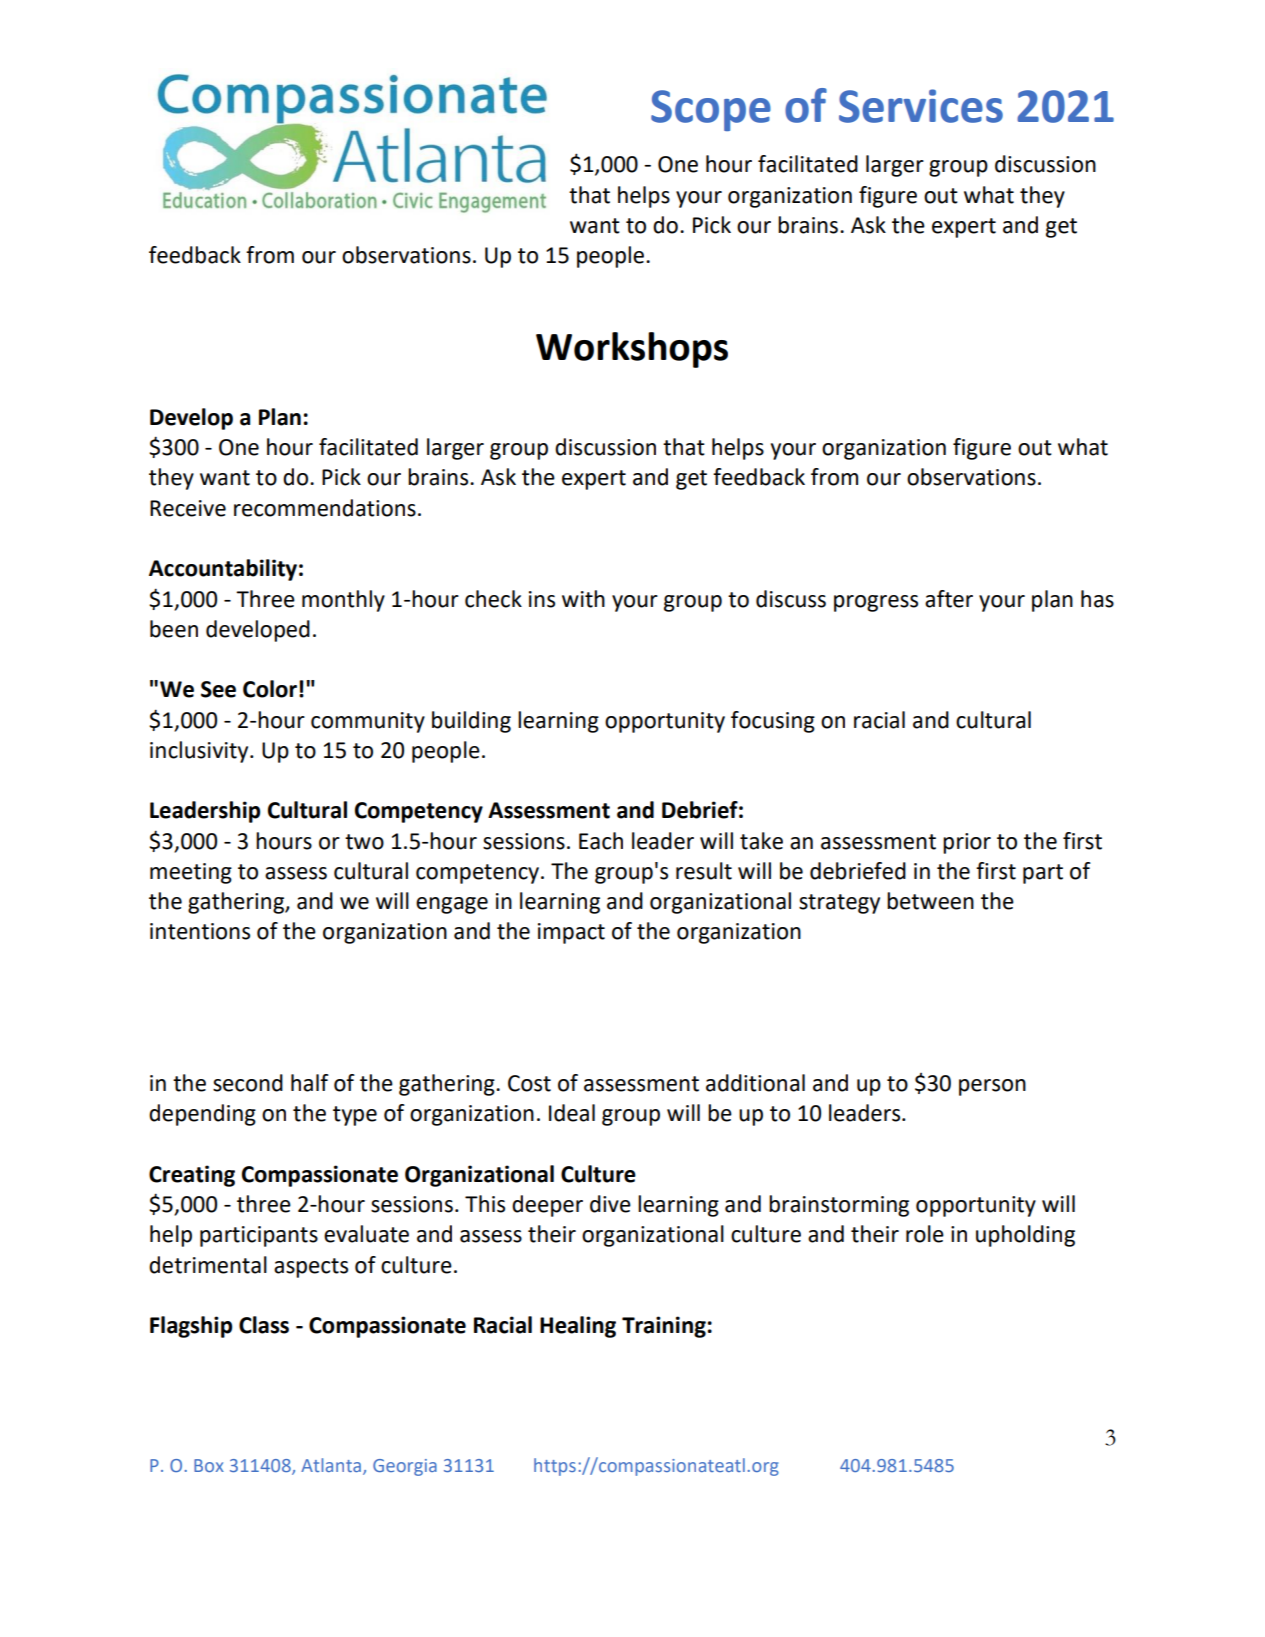 This screenshot has width=1265, height=1637. I want to click on upholding, so click(1025, 1236).
